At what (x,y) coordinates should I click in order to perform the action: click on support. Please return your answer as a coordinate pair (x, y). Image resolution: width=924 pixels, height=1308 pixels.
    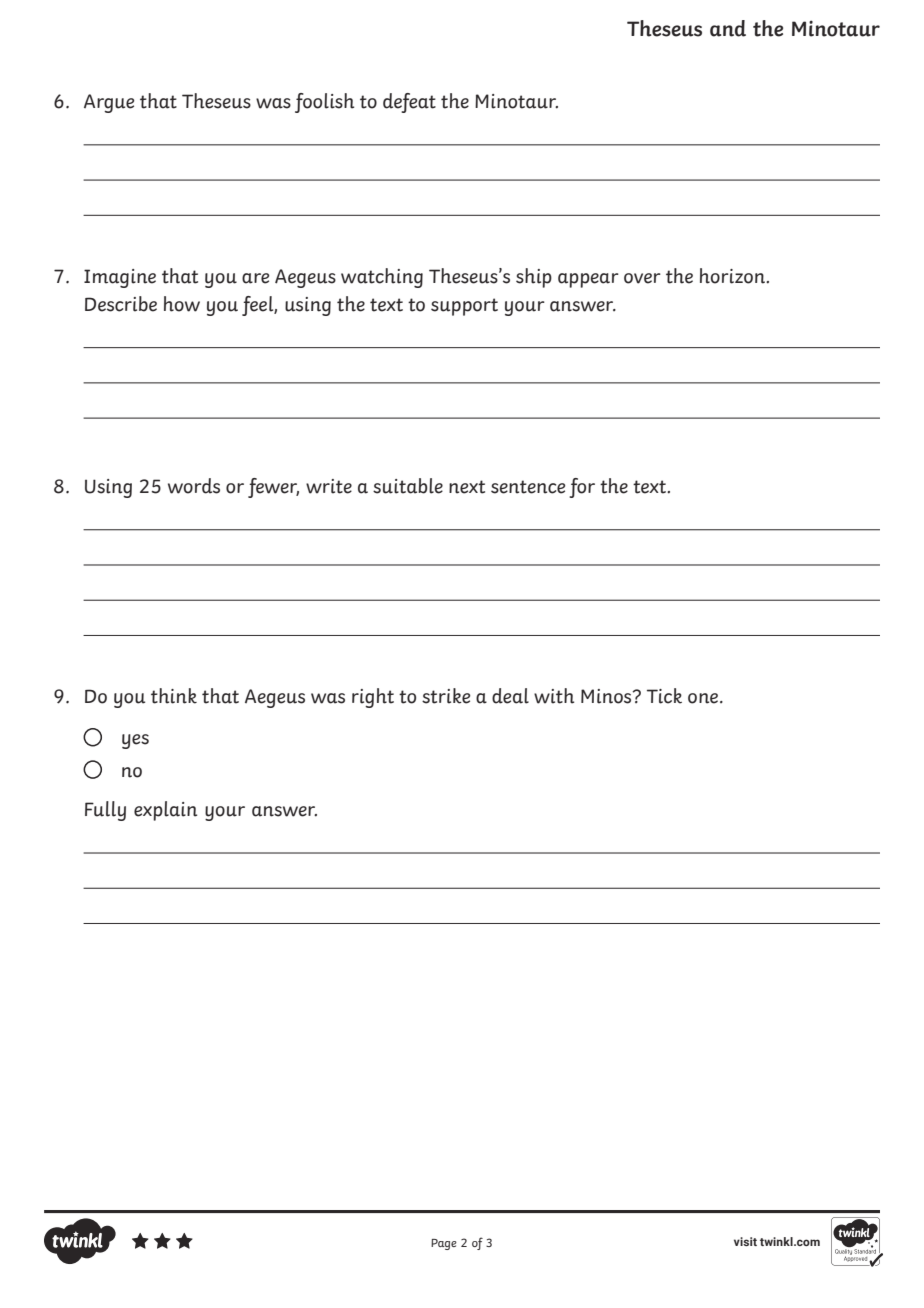
    Looking at the image, I should click on (464, 307).
